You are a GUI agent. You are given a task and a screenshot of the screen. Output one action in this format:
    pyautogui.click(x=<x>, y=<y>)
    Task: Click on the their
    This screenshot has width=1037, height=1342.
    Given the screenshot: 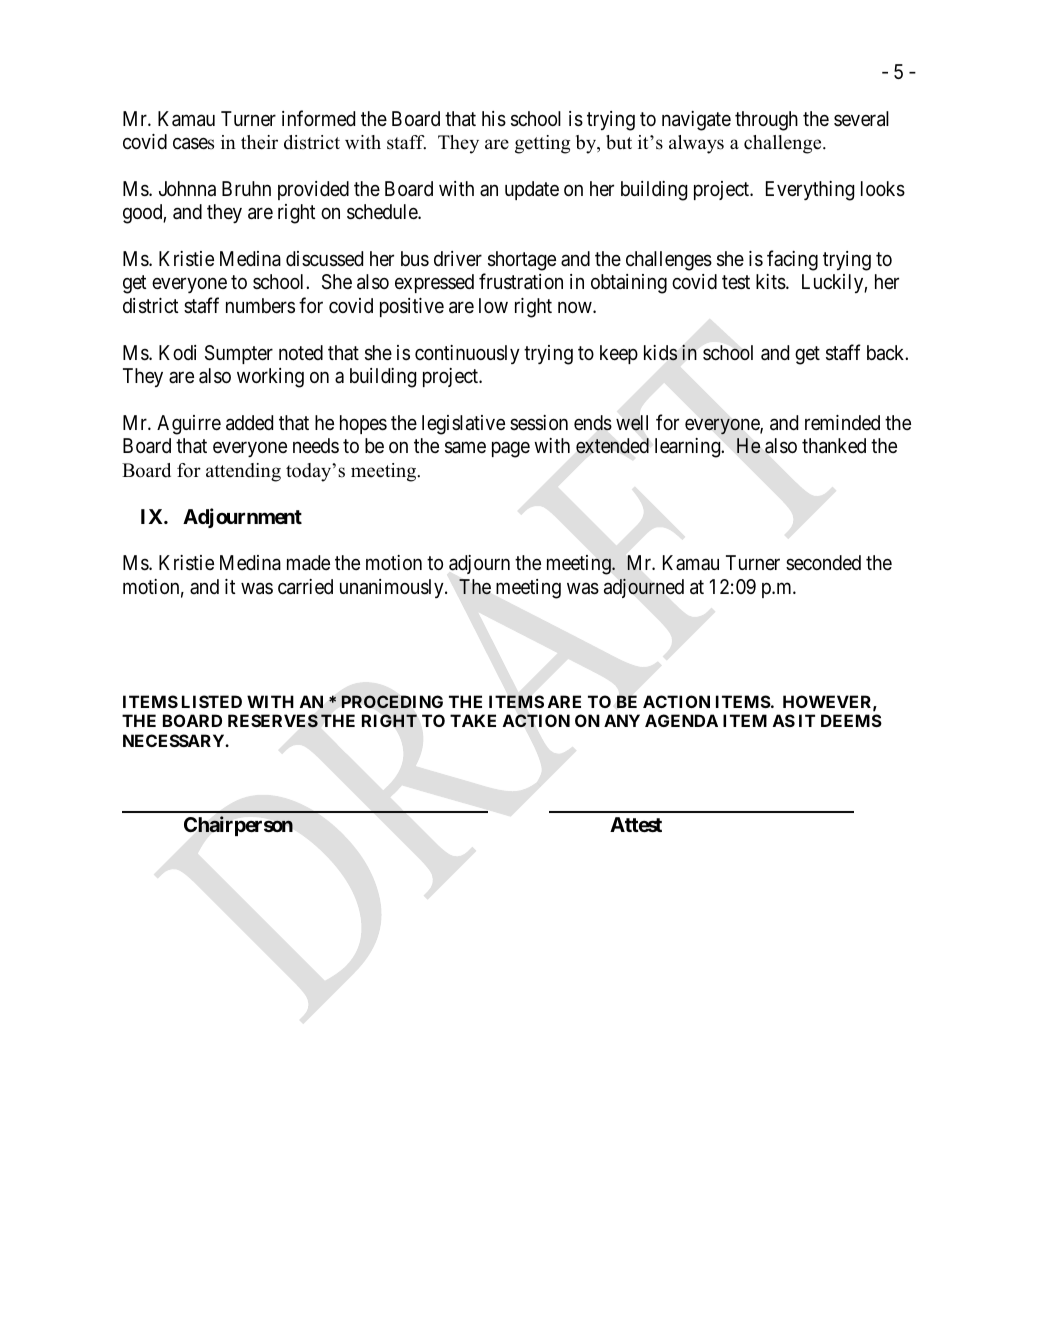 What is the action you would take?
    pyautogui.click(x=259, y=142)
